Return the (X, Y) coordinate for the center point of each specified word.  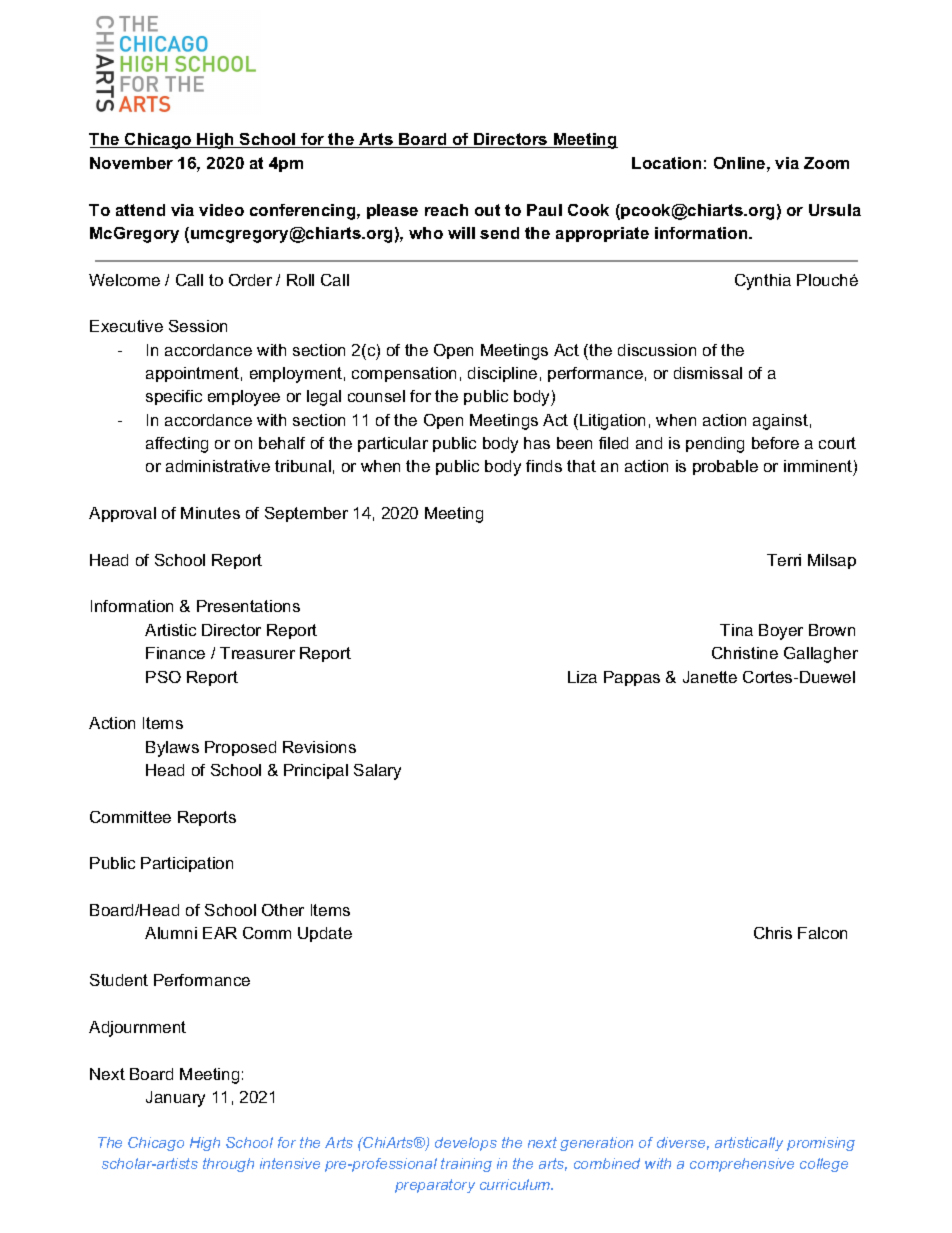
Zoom (826, 163)
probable (725, 467)
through (228, 1165)
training (466, 1165)
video (221, 210)
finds (544, 466)
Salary (377, 772)
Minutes (210, 513)
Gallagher (821, 655)
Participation (187, 864)
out (487, 210)
